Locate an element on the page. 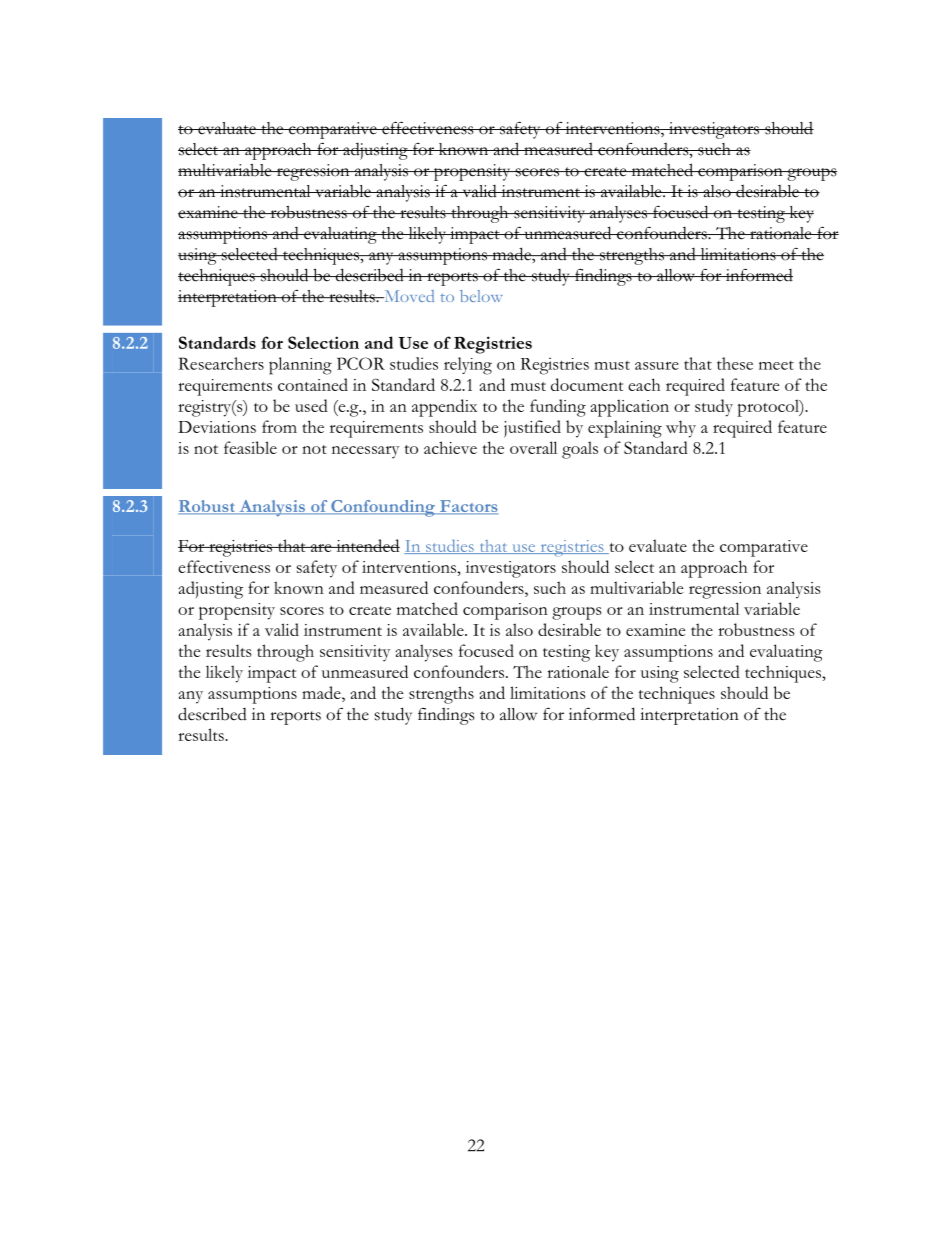 This page has height=1233, width=952. necessary is located at coordinates (365, 452).
